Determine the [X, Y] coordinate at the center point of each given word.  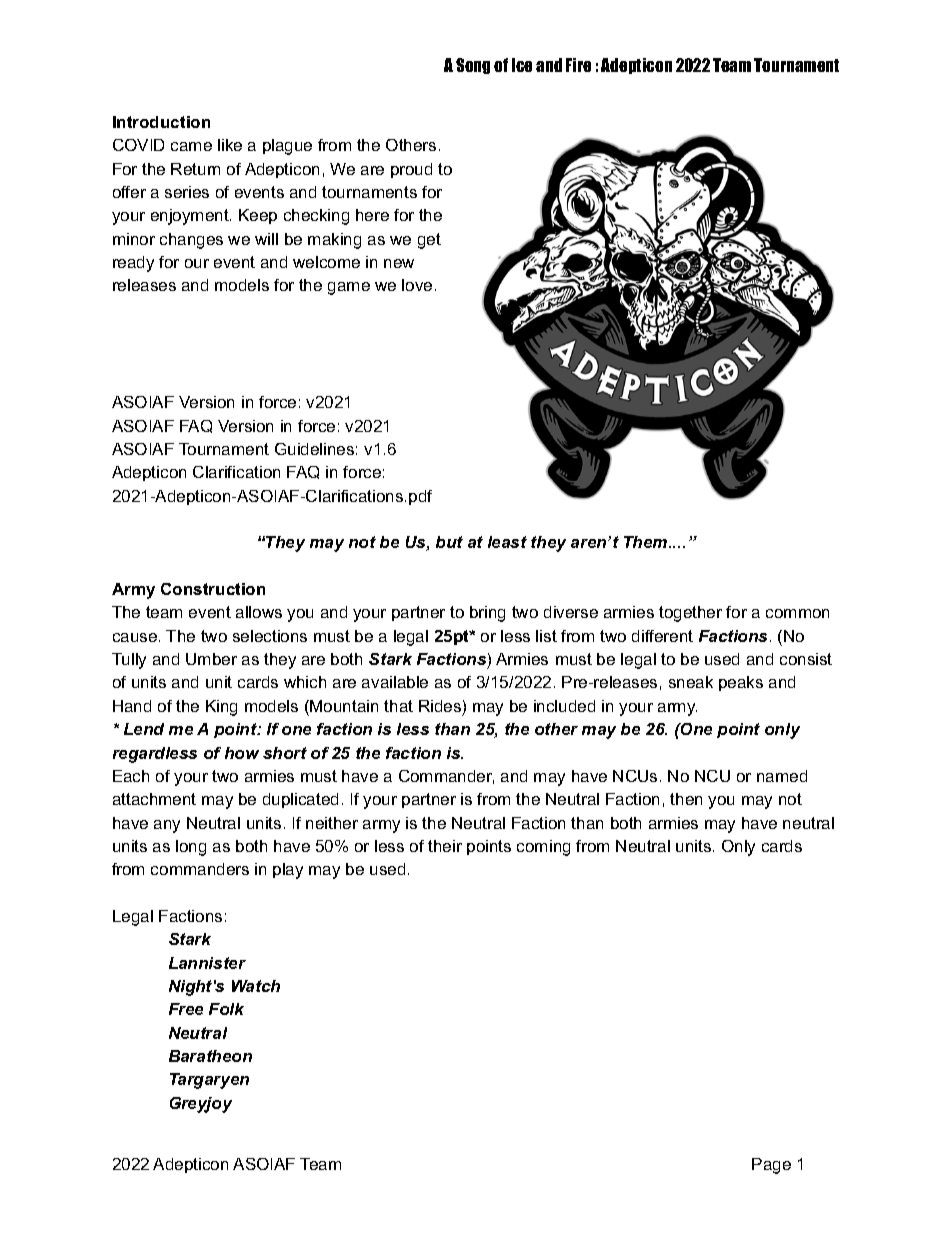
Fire [578, 65]
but [449, 542]
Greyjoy [201, 1105]
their [445, 846]
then [686, 799]
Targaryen [209, 1081]
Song [473, 66]
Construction [213, 589]
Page [771, 1166]
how [242, 753]
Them [647, 542]
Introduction [161, 122]
